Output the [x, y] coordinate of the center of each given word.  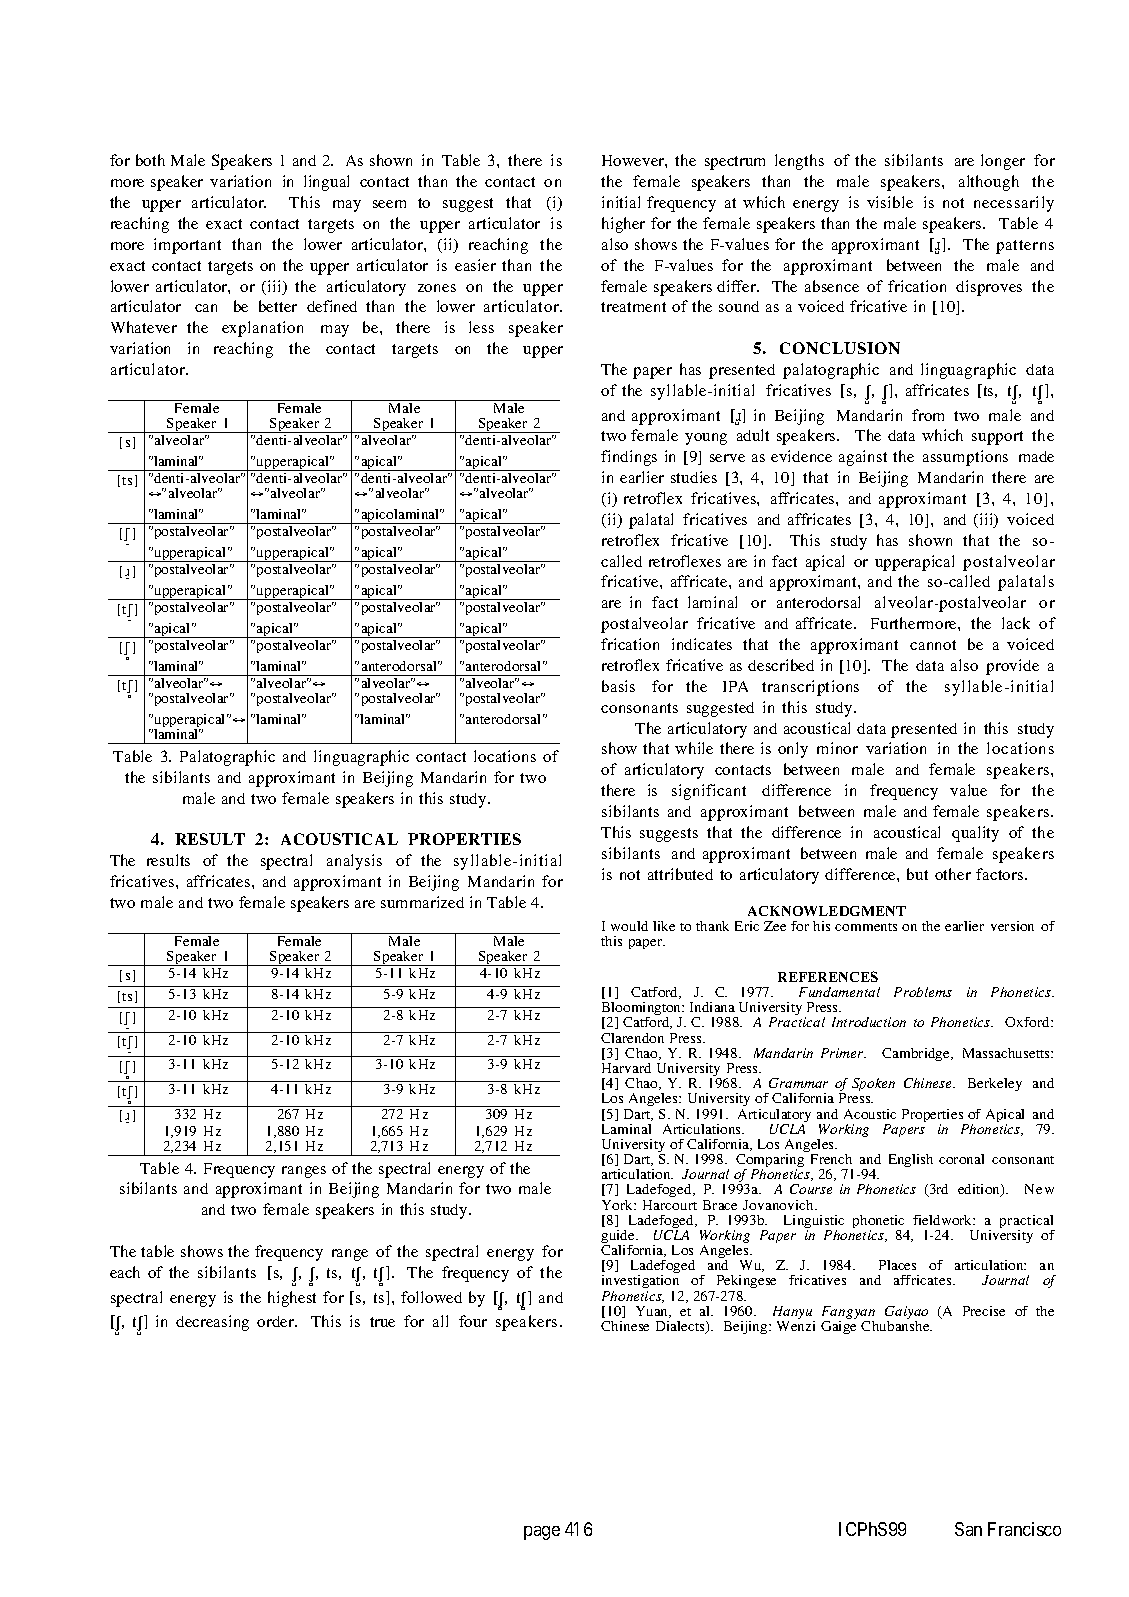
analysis [354, 862]
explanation [262, 329]
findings [629, 458]
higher [623, 225]
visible [890, 202]
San [968, 1529]
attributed [680, 874]
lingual [326, 183]
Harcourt [670, 1205]
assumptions [965, 458]
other [953, 874]
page [542, 1533]
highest [292, 1299]
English [911, 1160]
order [277, 1321]
